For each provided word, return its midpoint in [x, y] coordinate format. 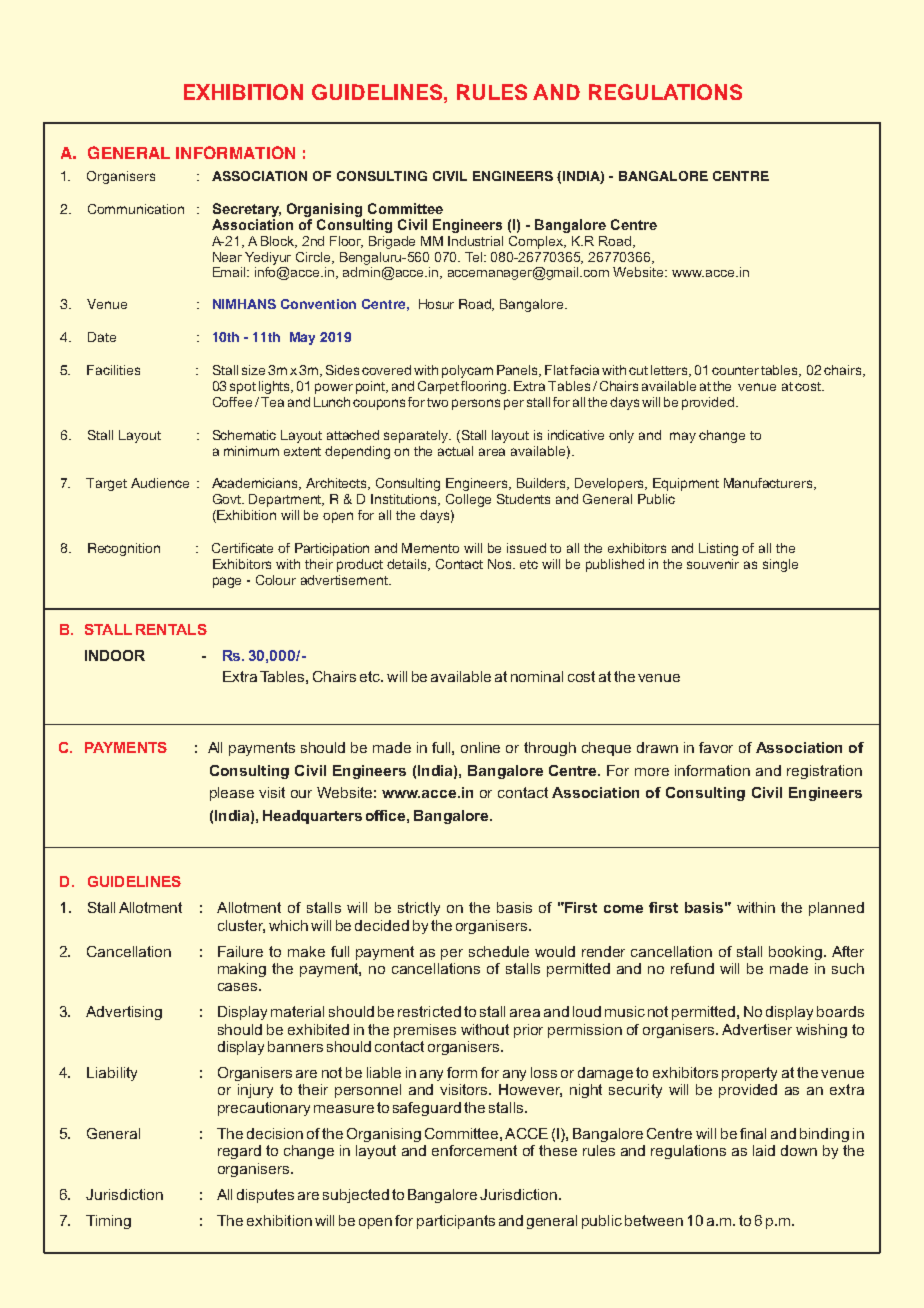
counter [735, 370]
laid [764, 1150]
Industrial [475, 241]
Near [227, 257]
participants [456, 1222]
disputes [265, 1196]
